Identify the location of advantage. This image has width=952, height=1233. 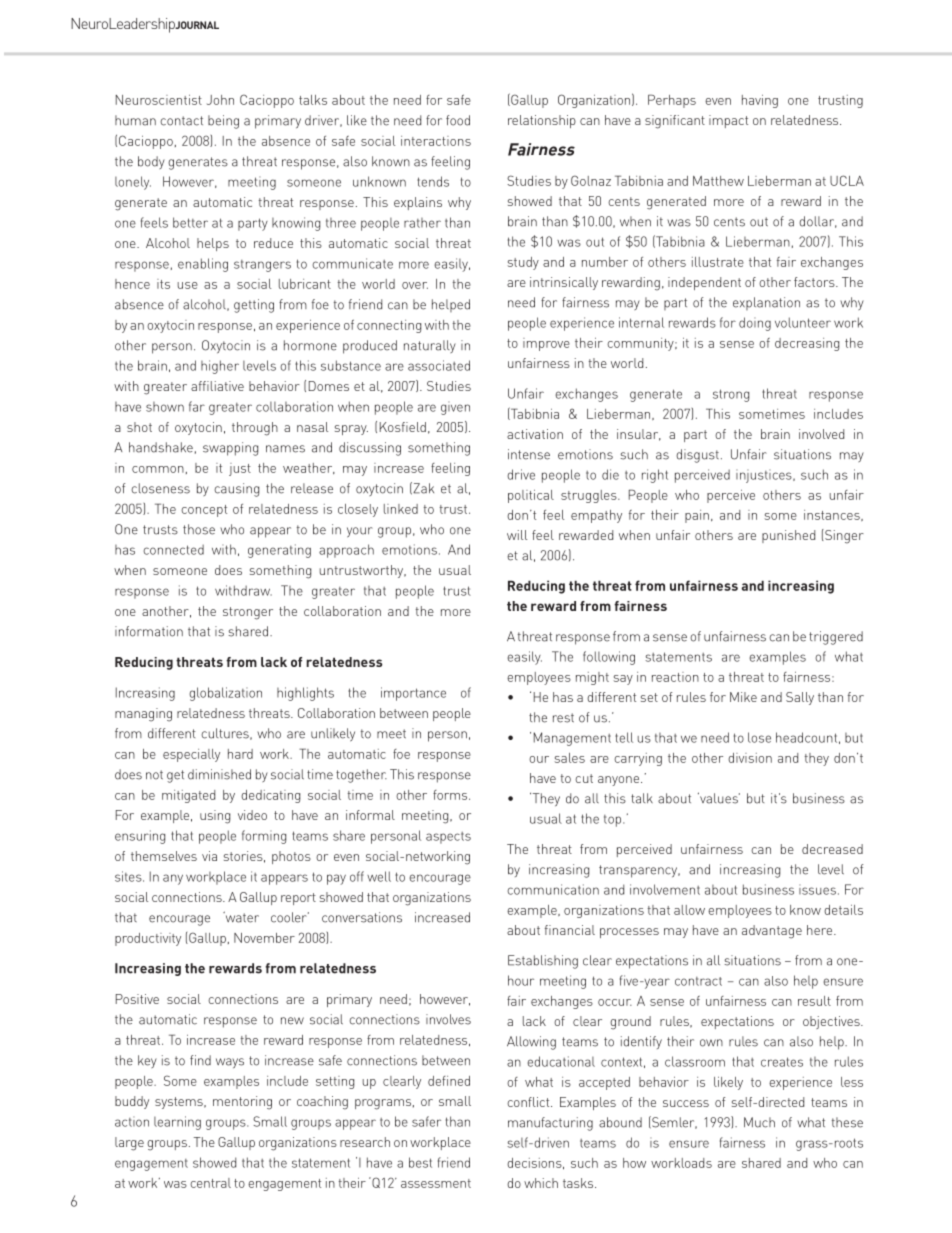
(772, 932).
